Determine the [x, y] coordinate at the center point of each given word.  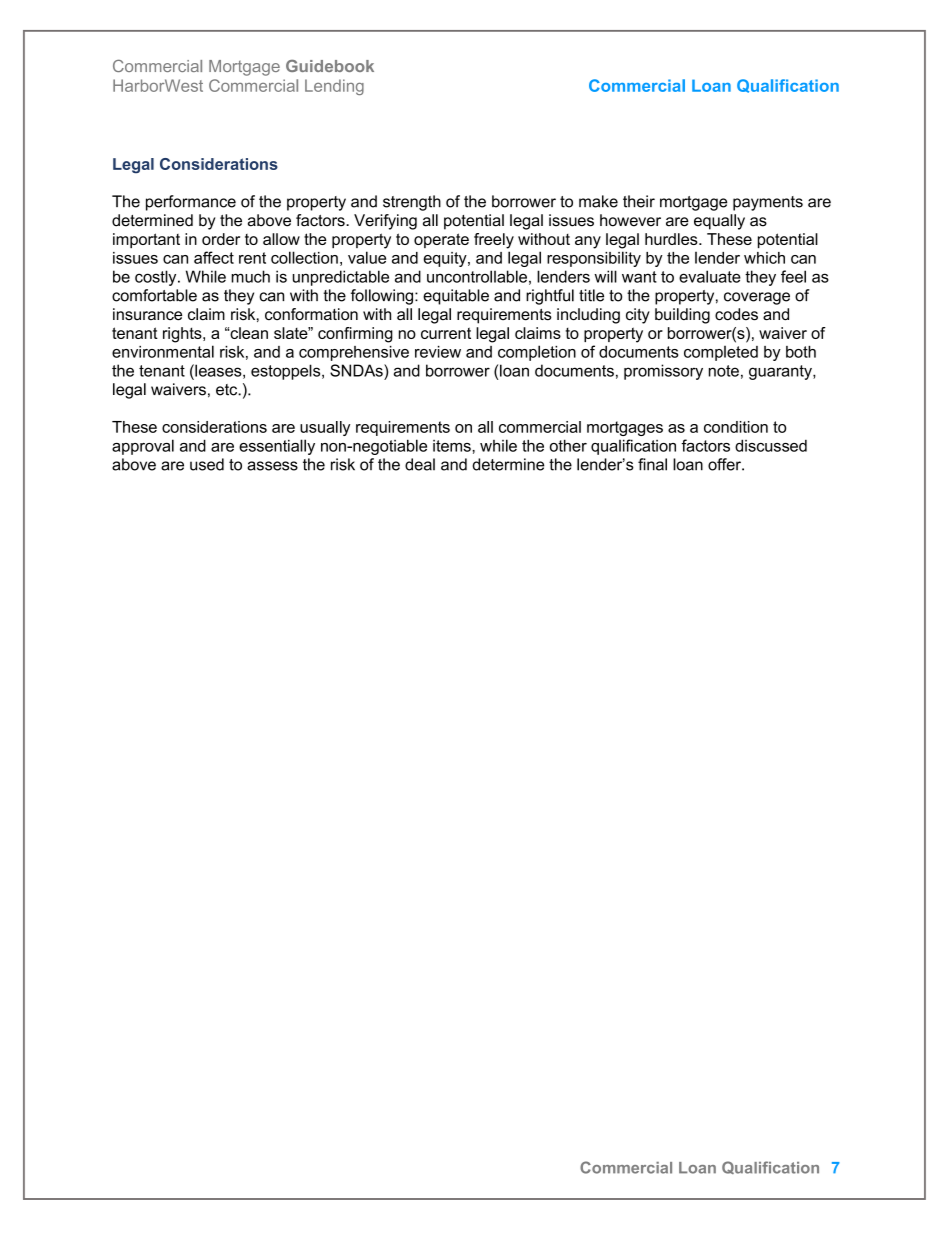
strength [412, 203]
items [453, 446]
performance [191, 203]
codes [736, 314]
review [438, 352]
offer [725, 464]
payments [768, 203]
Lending [334, 87]
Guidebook [330, 66]
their [639, 201]
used [207, 464]
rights [183, 335]
